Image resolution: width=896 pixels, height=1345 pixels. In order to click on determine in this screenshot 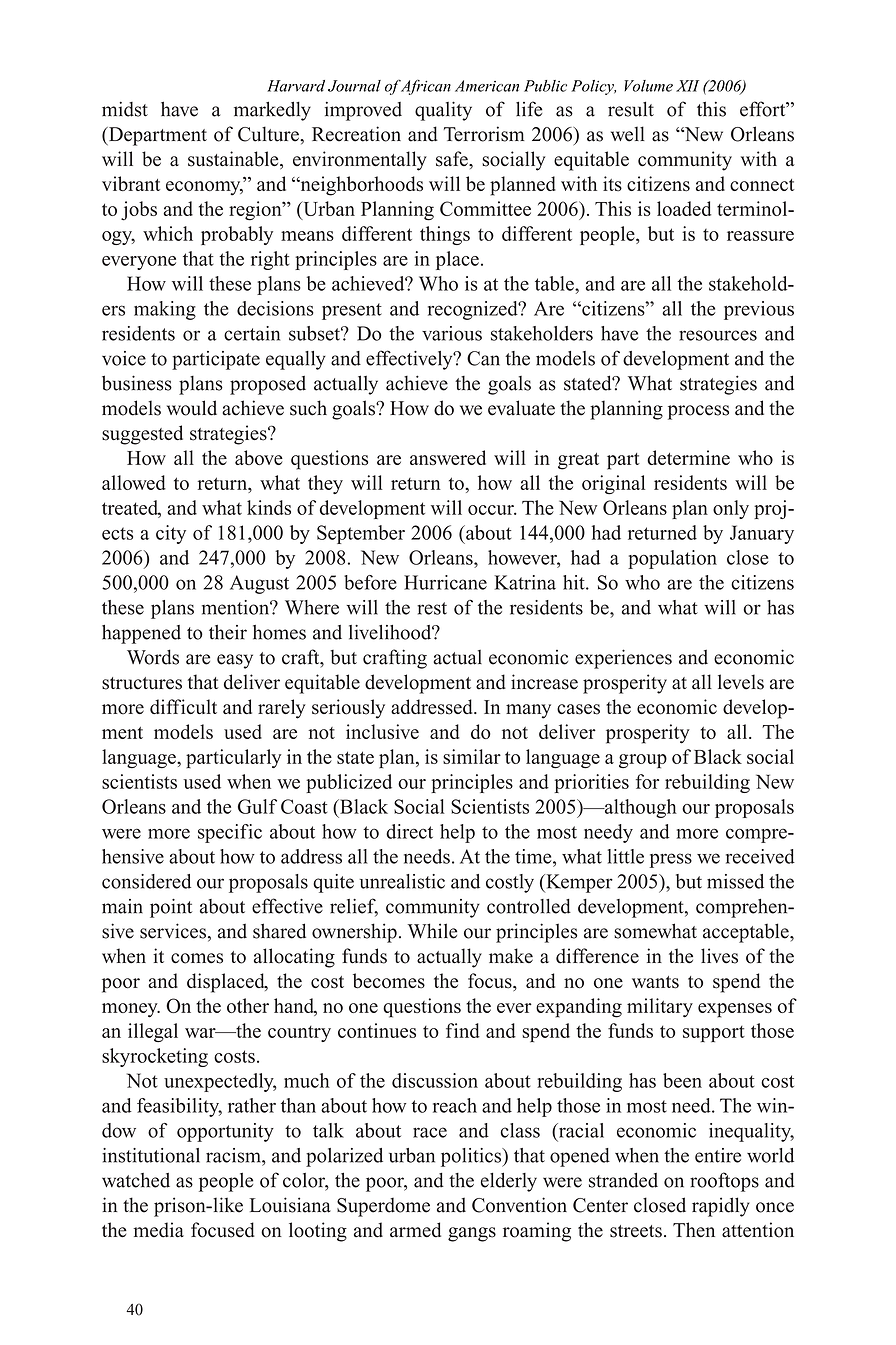, I will do `click(688, 457)`.
